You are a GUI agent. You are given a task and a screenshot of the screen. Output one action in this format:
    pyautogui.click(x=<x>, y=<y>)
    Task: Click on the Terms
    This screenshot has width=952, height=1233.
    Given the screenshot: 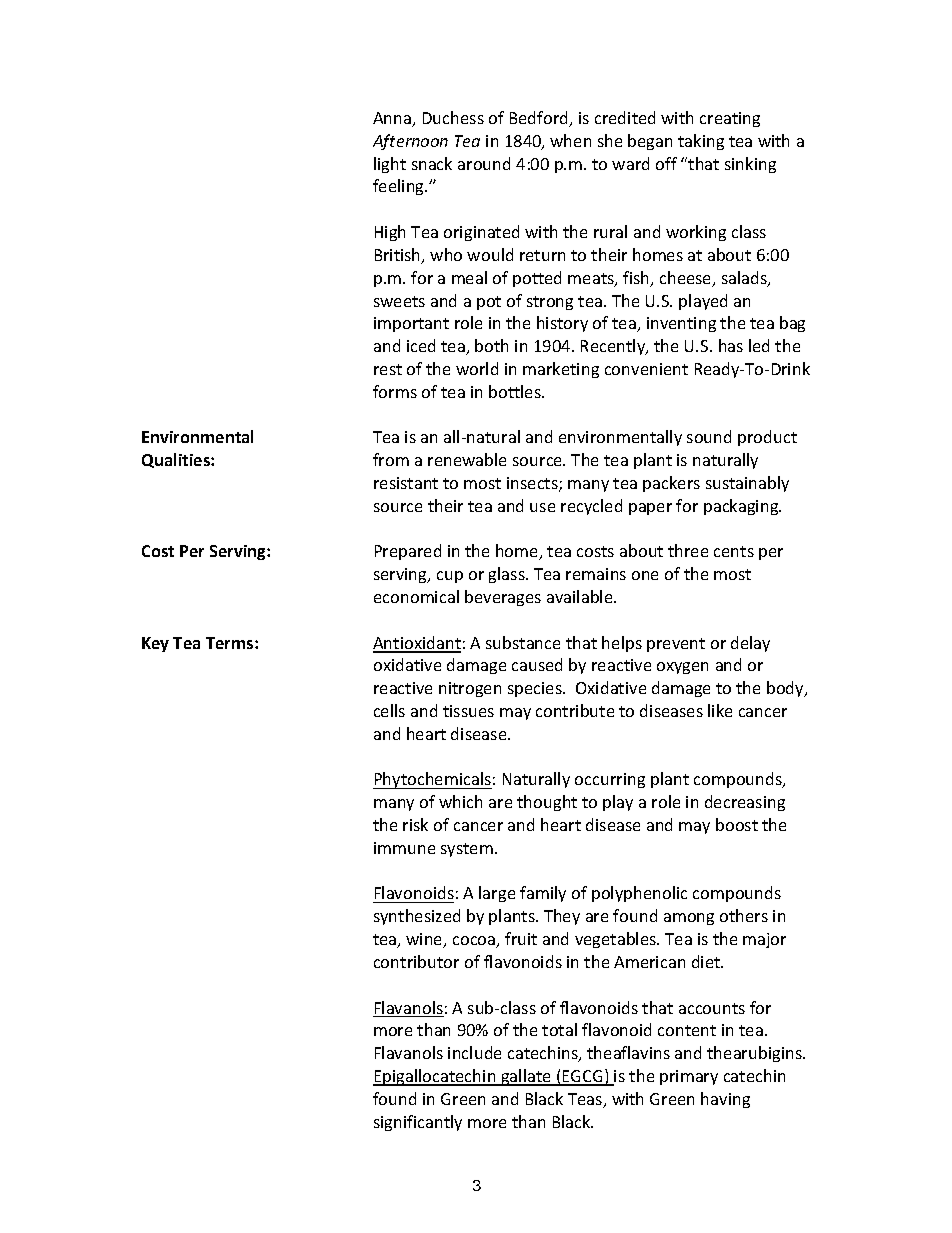 What is the action you would take?
    pyautogui.click(x=231, y=643)
